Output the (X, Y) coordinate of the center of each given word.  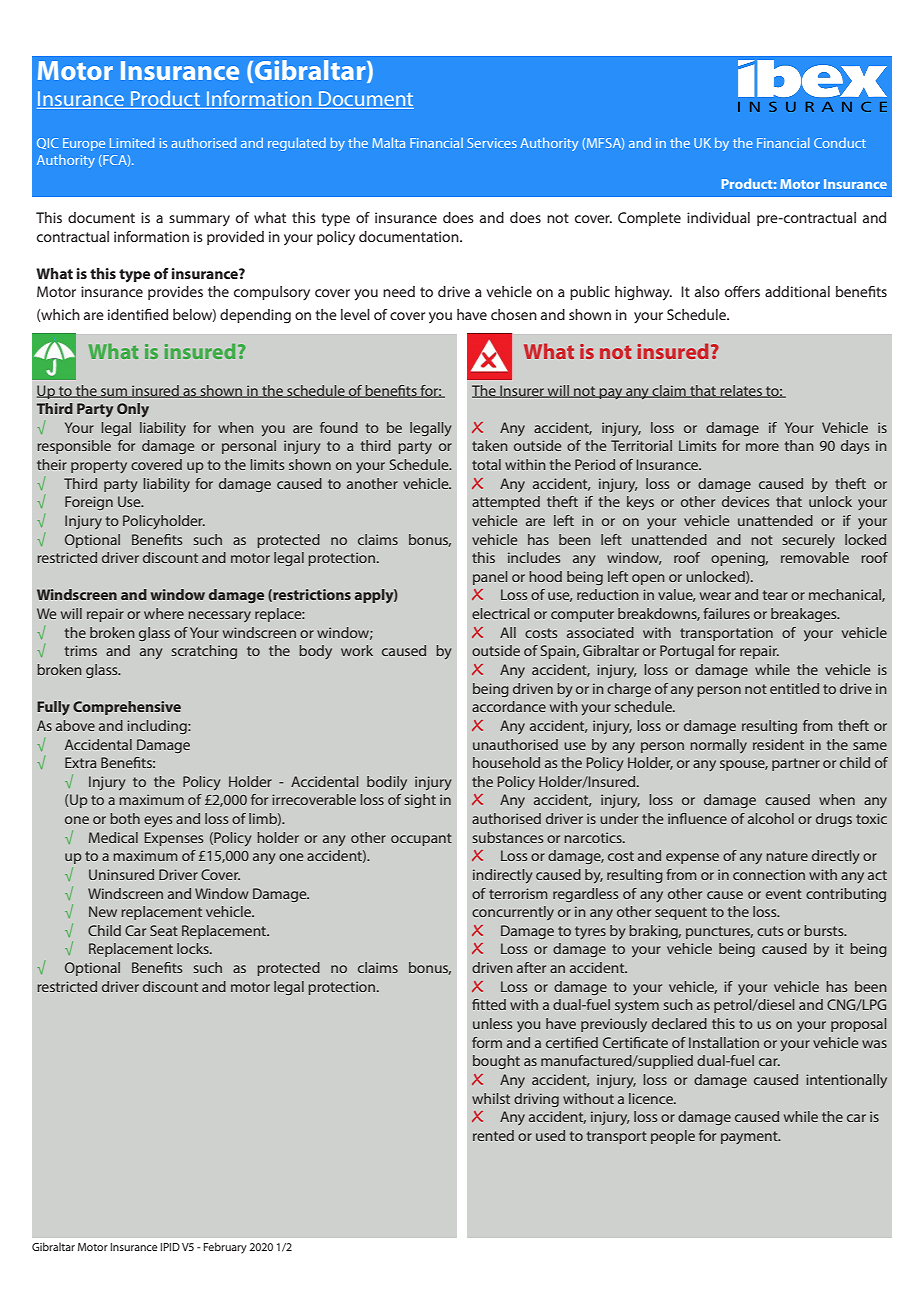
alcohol (771, 818)
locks (194, 948)
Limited (132, 143)
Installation (724, 1042)
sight (420, 801)
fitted (489, 1004)
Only (133, 410)
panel (490, 578)
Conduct (840, 143)
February (225, 1248)
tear (775, 595)
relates (741, 391)
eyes (158, 821)
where (164, 613)
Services (492, 143)
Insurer (522, 391)
